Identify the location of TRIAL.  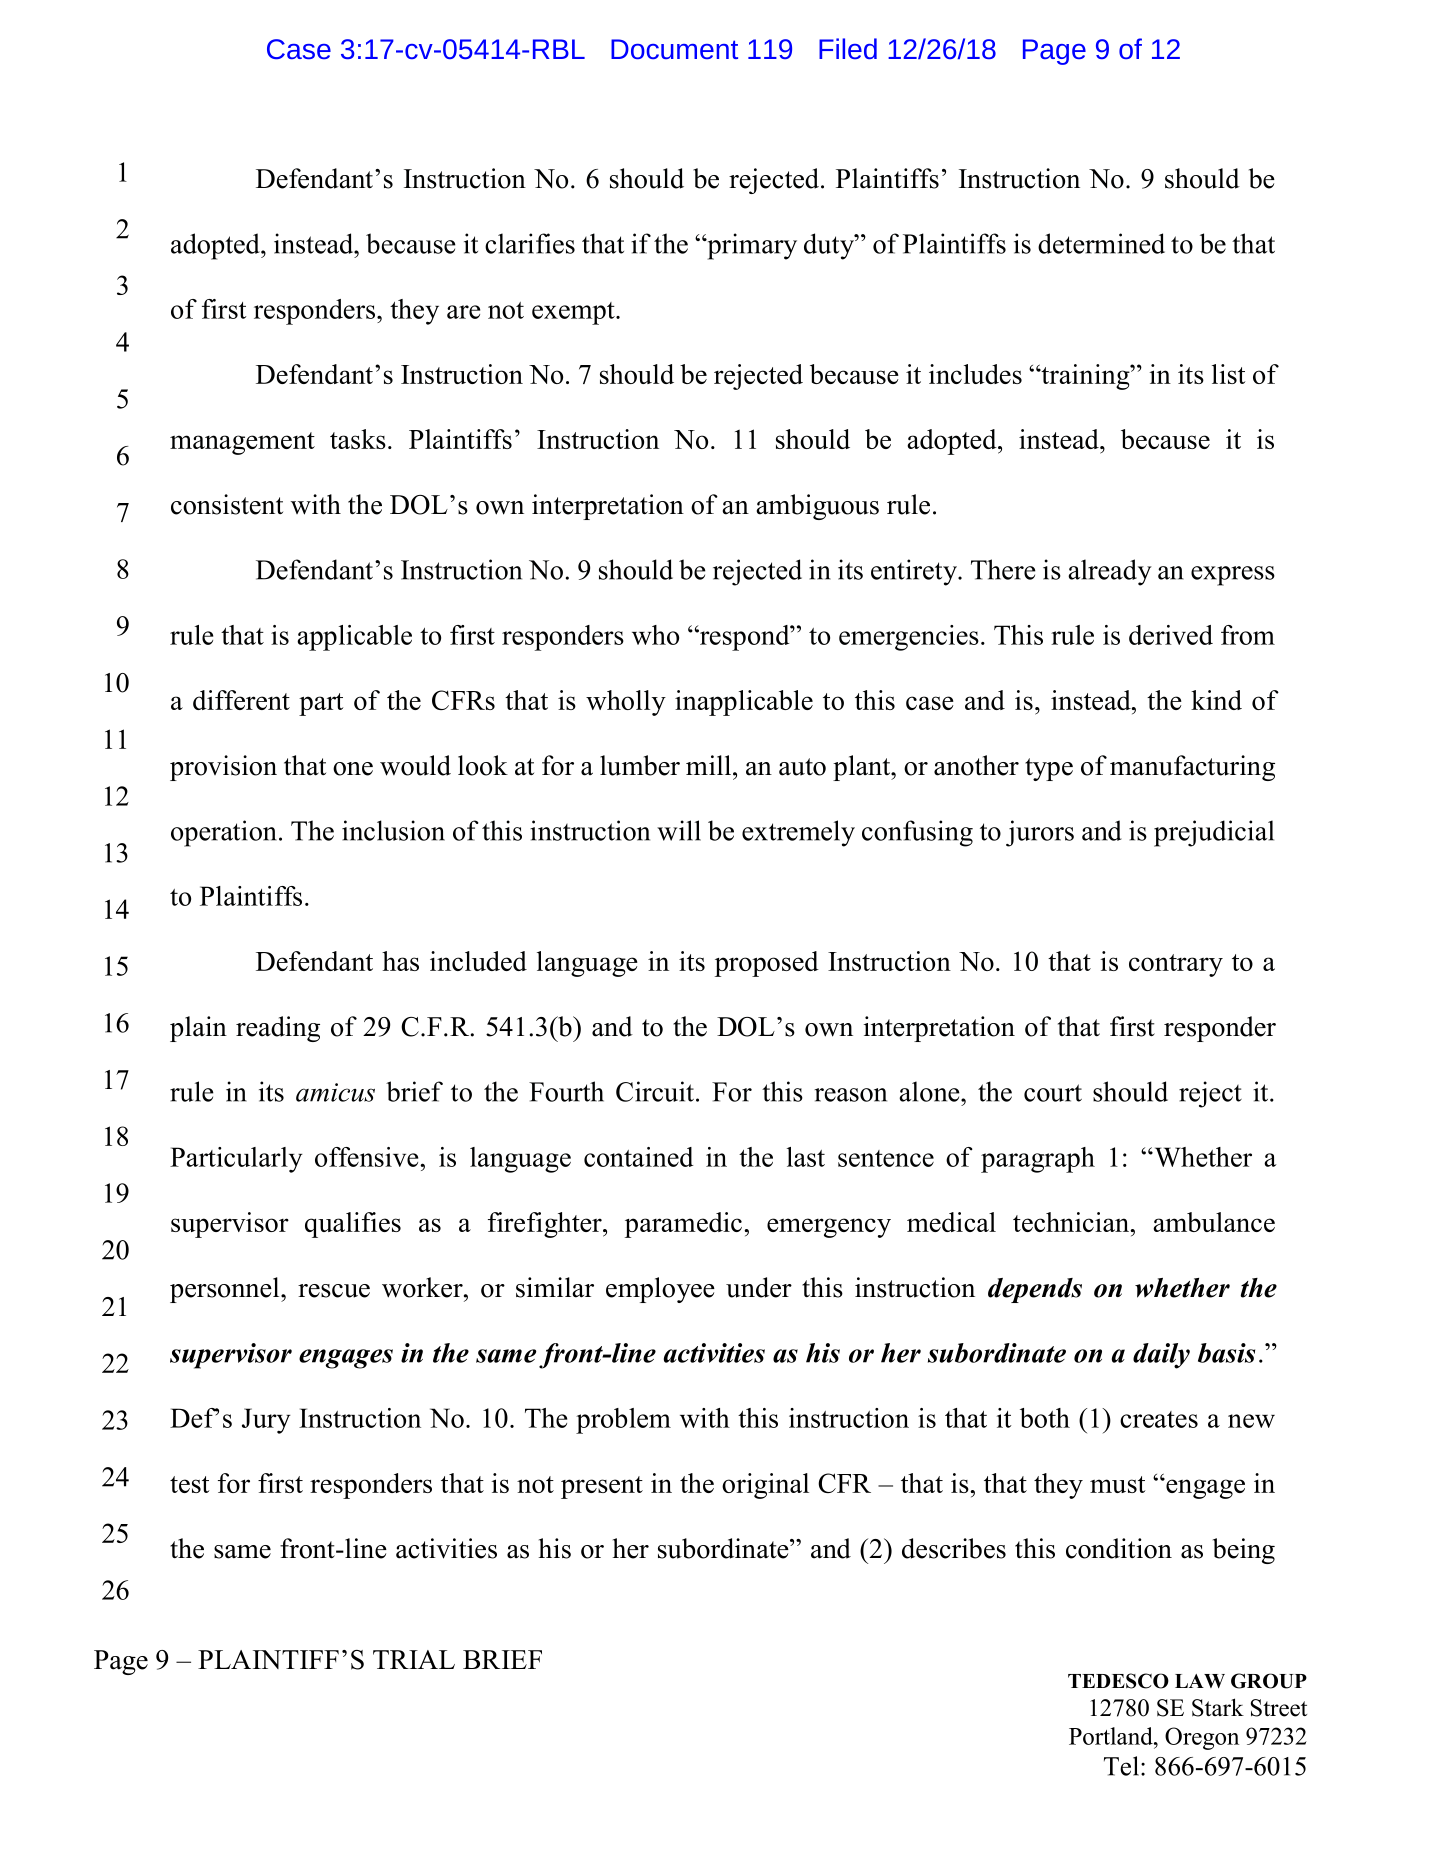
(414, 1659).
